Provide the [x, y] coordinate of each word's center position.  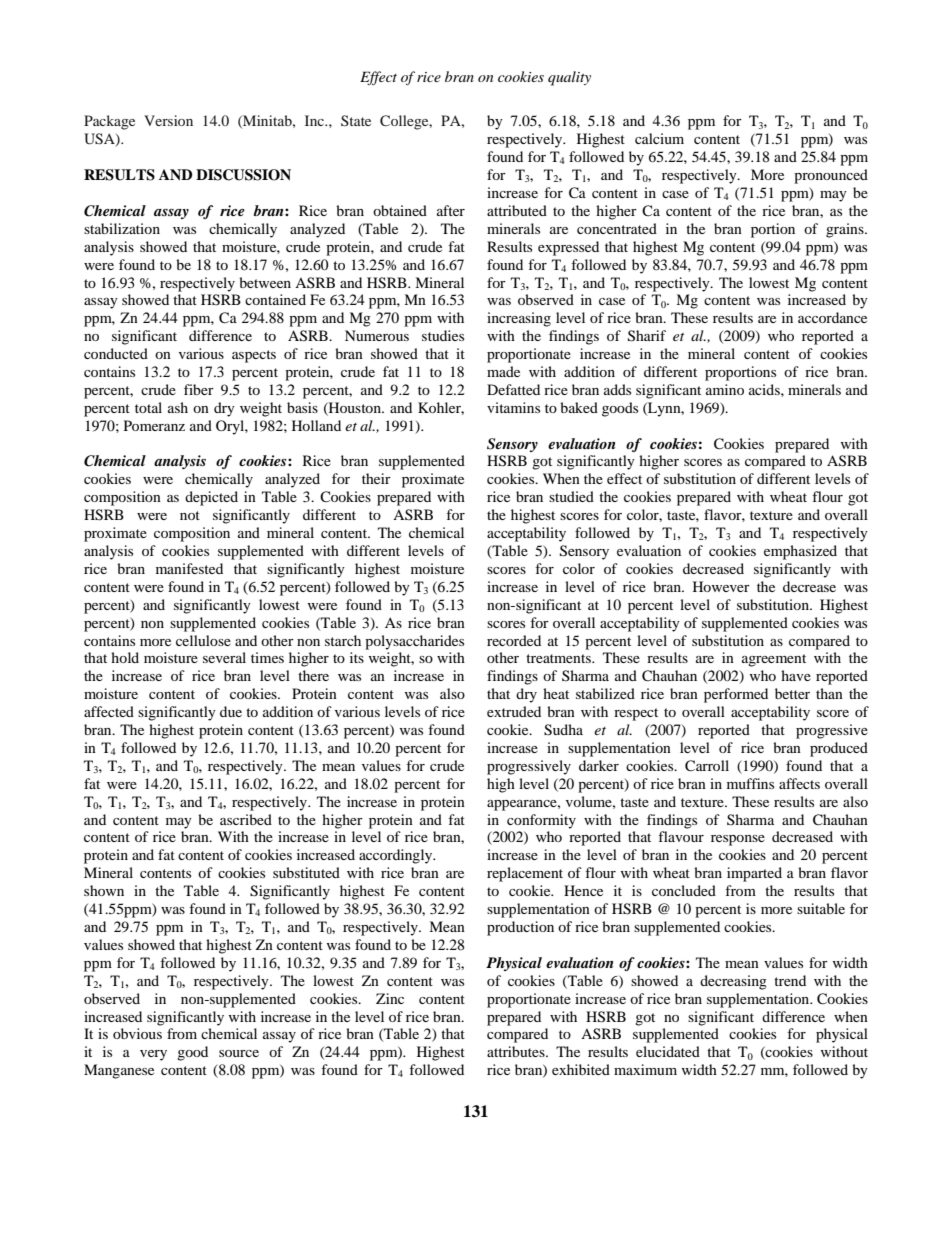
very [153, 1055]
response [738, 840]
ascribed [246, 819]
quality [569, 78]
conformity [541, 821]
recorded [514, 640]
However [721, 586]
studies [443, 335]
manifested [189, 568]
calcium [659, 138]
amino [725, 389]
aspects [254, 356]
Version [168, 120]
